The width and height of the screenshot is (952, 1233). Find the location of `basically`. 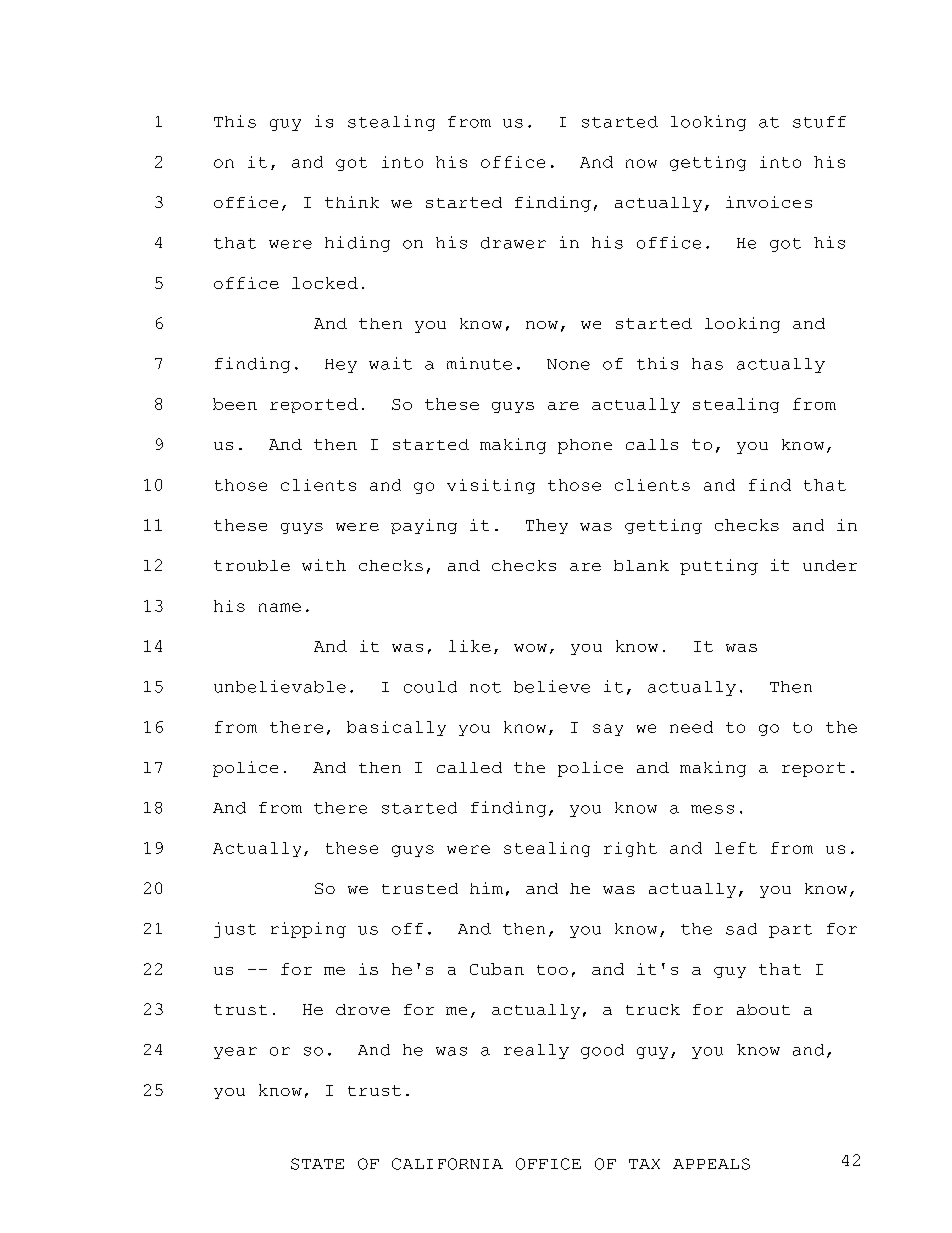

basically is located at coordinates (396, 728).
